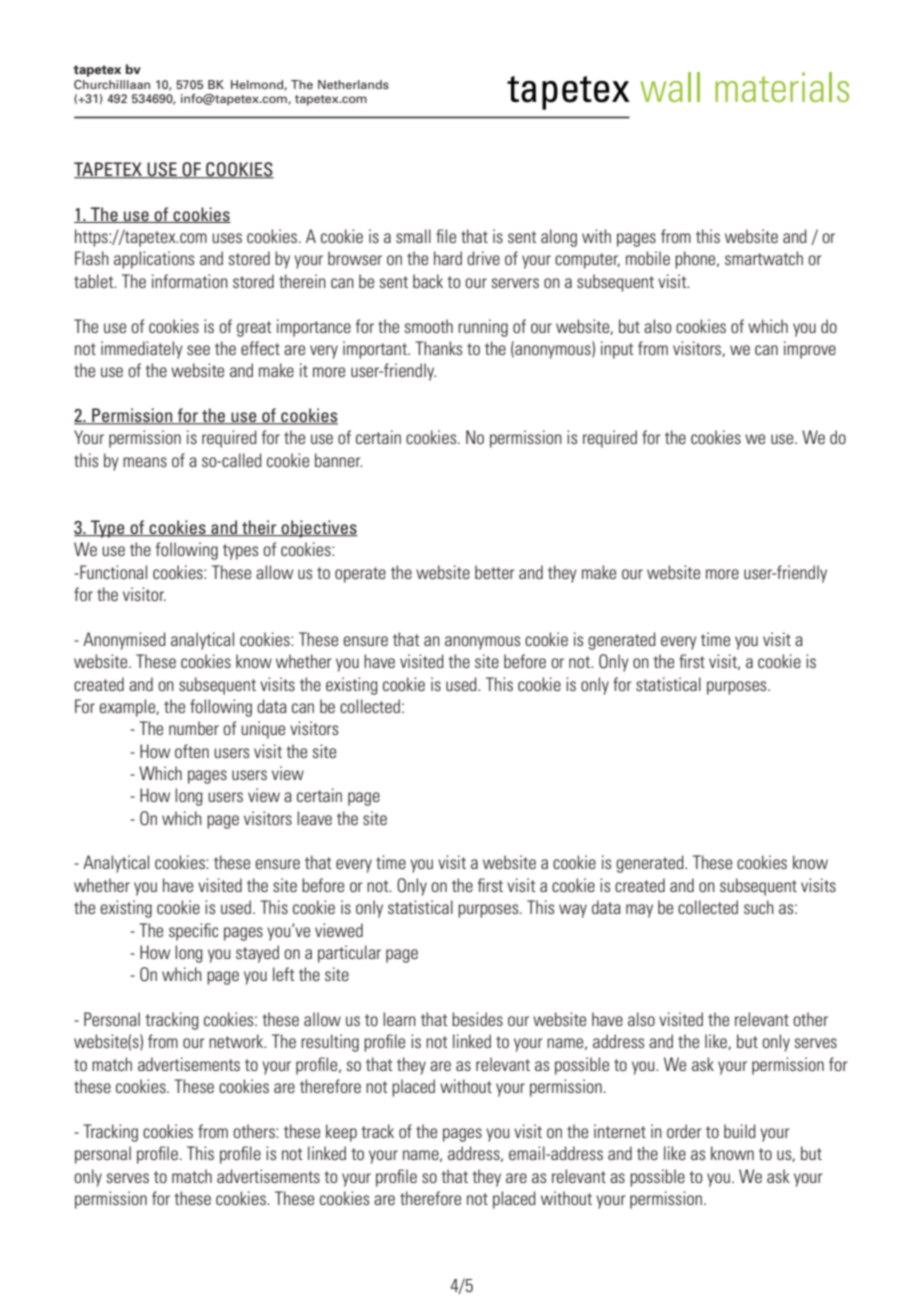 The image size is (924, 1308). I want to click on improve, so click(810, 350).
